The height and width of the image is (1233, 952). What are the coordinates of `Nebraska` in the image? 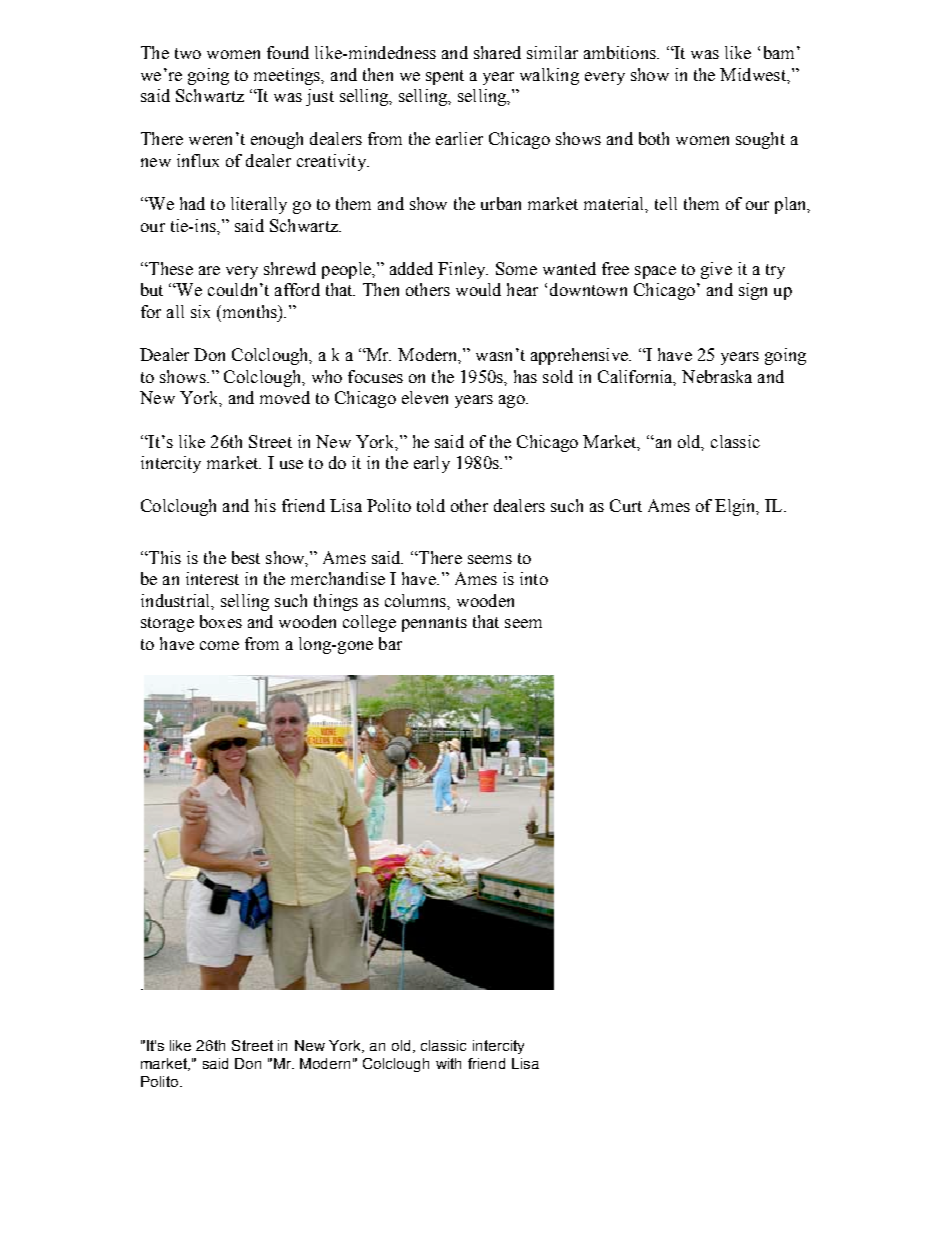 It's located at (717, 376).
